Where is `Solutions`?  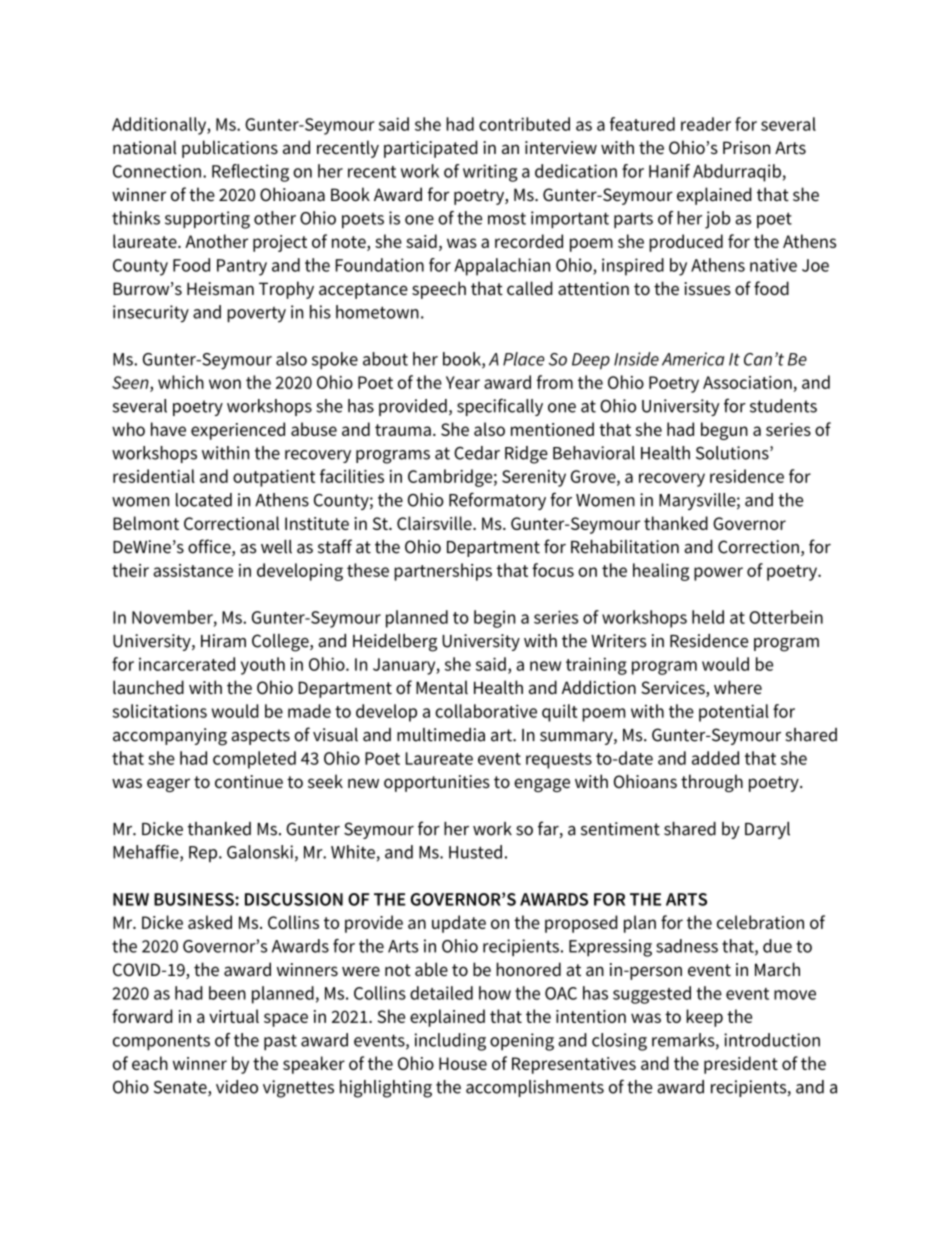 Solutions is located at coordinates (733, 453).
